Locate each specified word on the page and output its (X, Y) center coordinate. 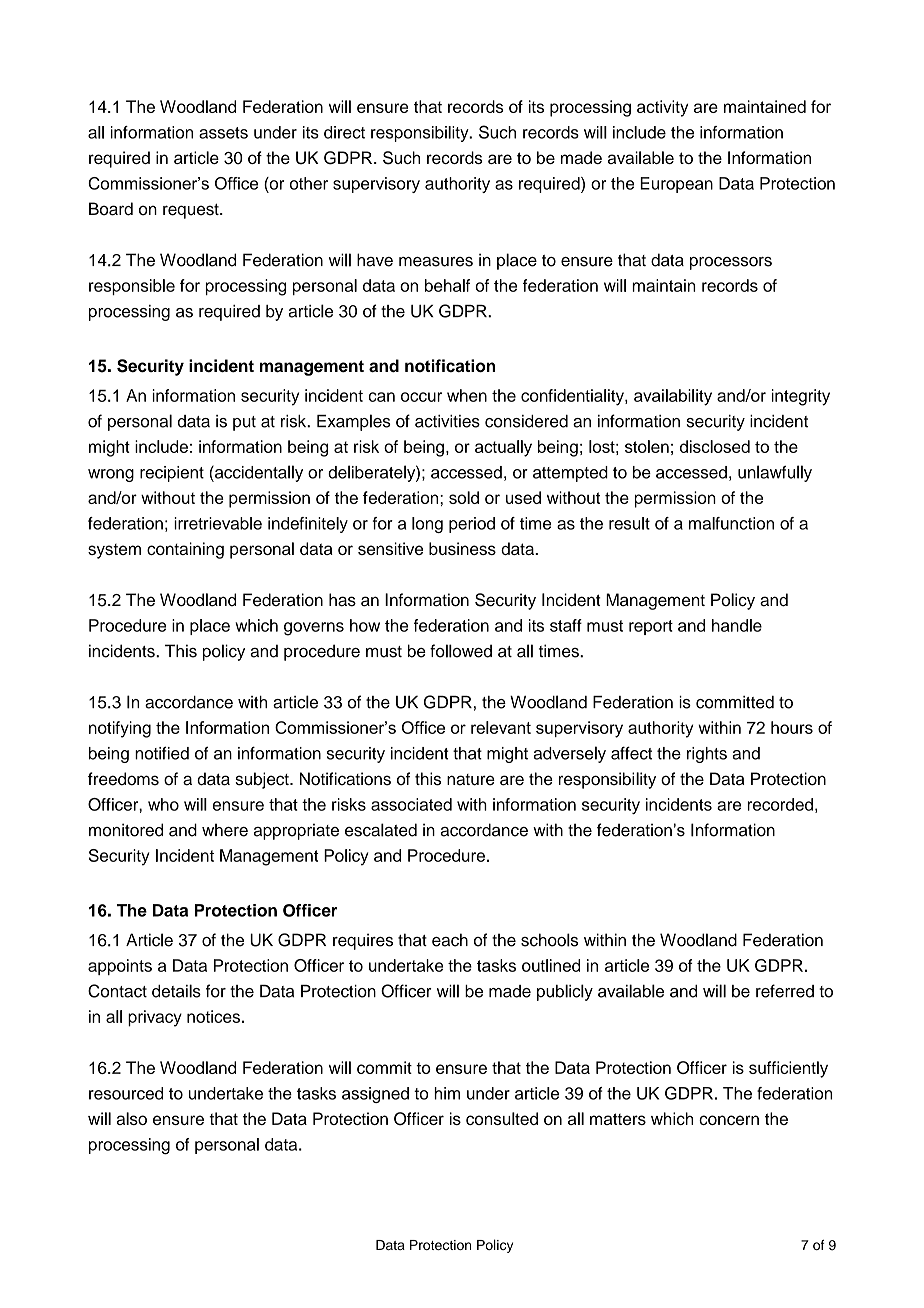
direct (344, 132)
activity (662, 108)
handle (737, 625)
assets (223, 133)
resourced (126, 1093)
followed (461, 651)
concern (729, 1120)
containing (185, 550)
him (447, 1093)
